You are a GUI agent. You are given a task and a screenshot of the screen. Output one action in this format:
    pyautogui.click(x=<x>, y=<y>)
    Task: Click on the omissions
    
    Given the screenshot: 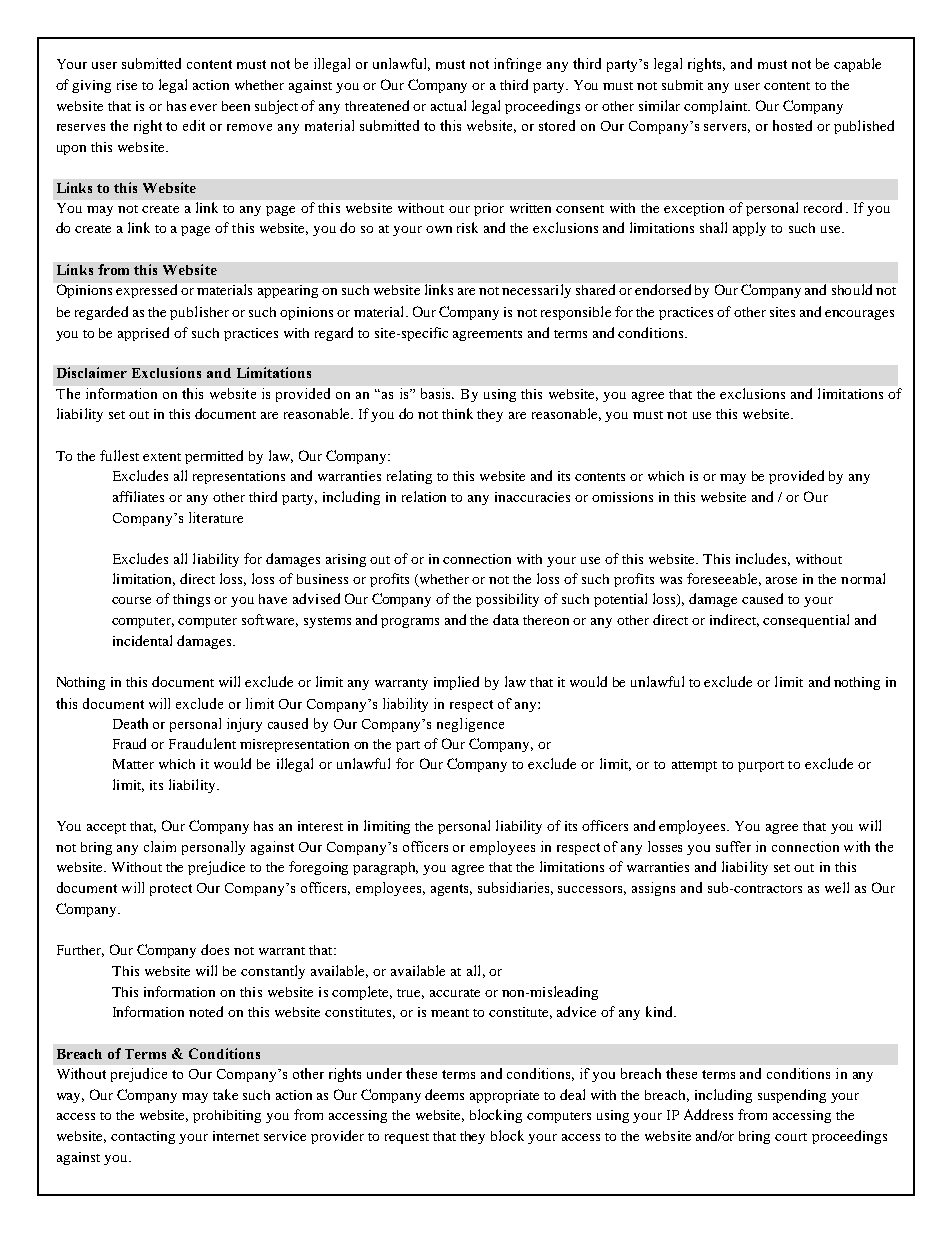 What is the action you would take?
    pyautogui.click(x=622, y=497)
